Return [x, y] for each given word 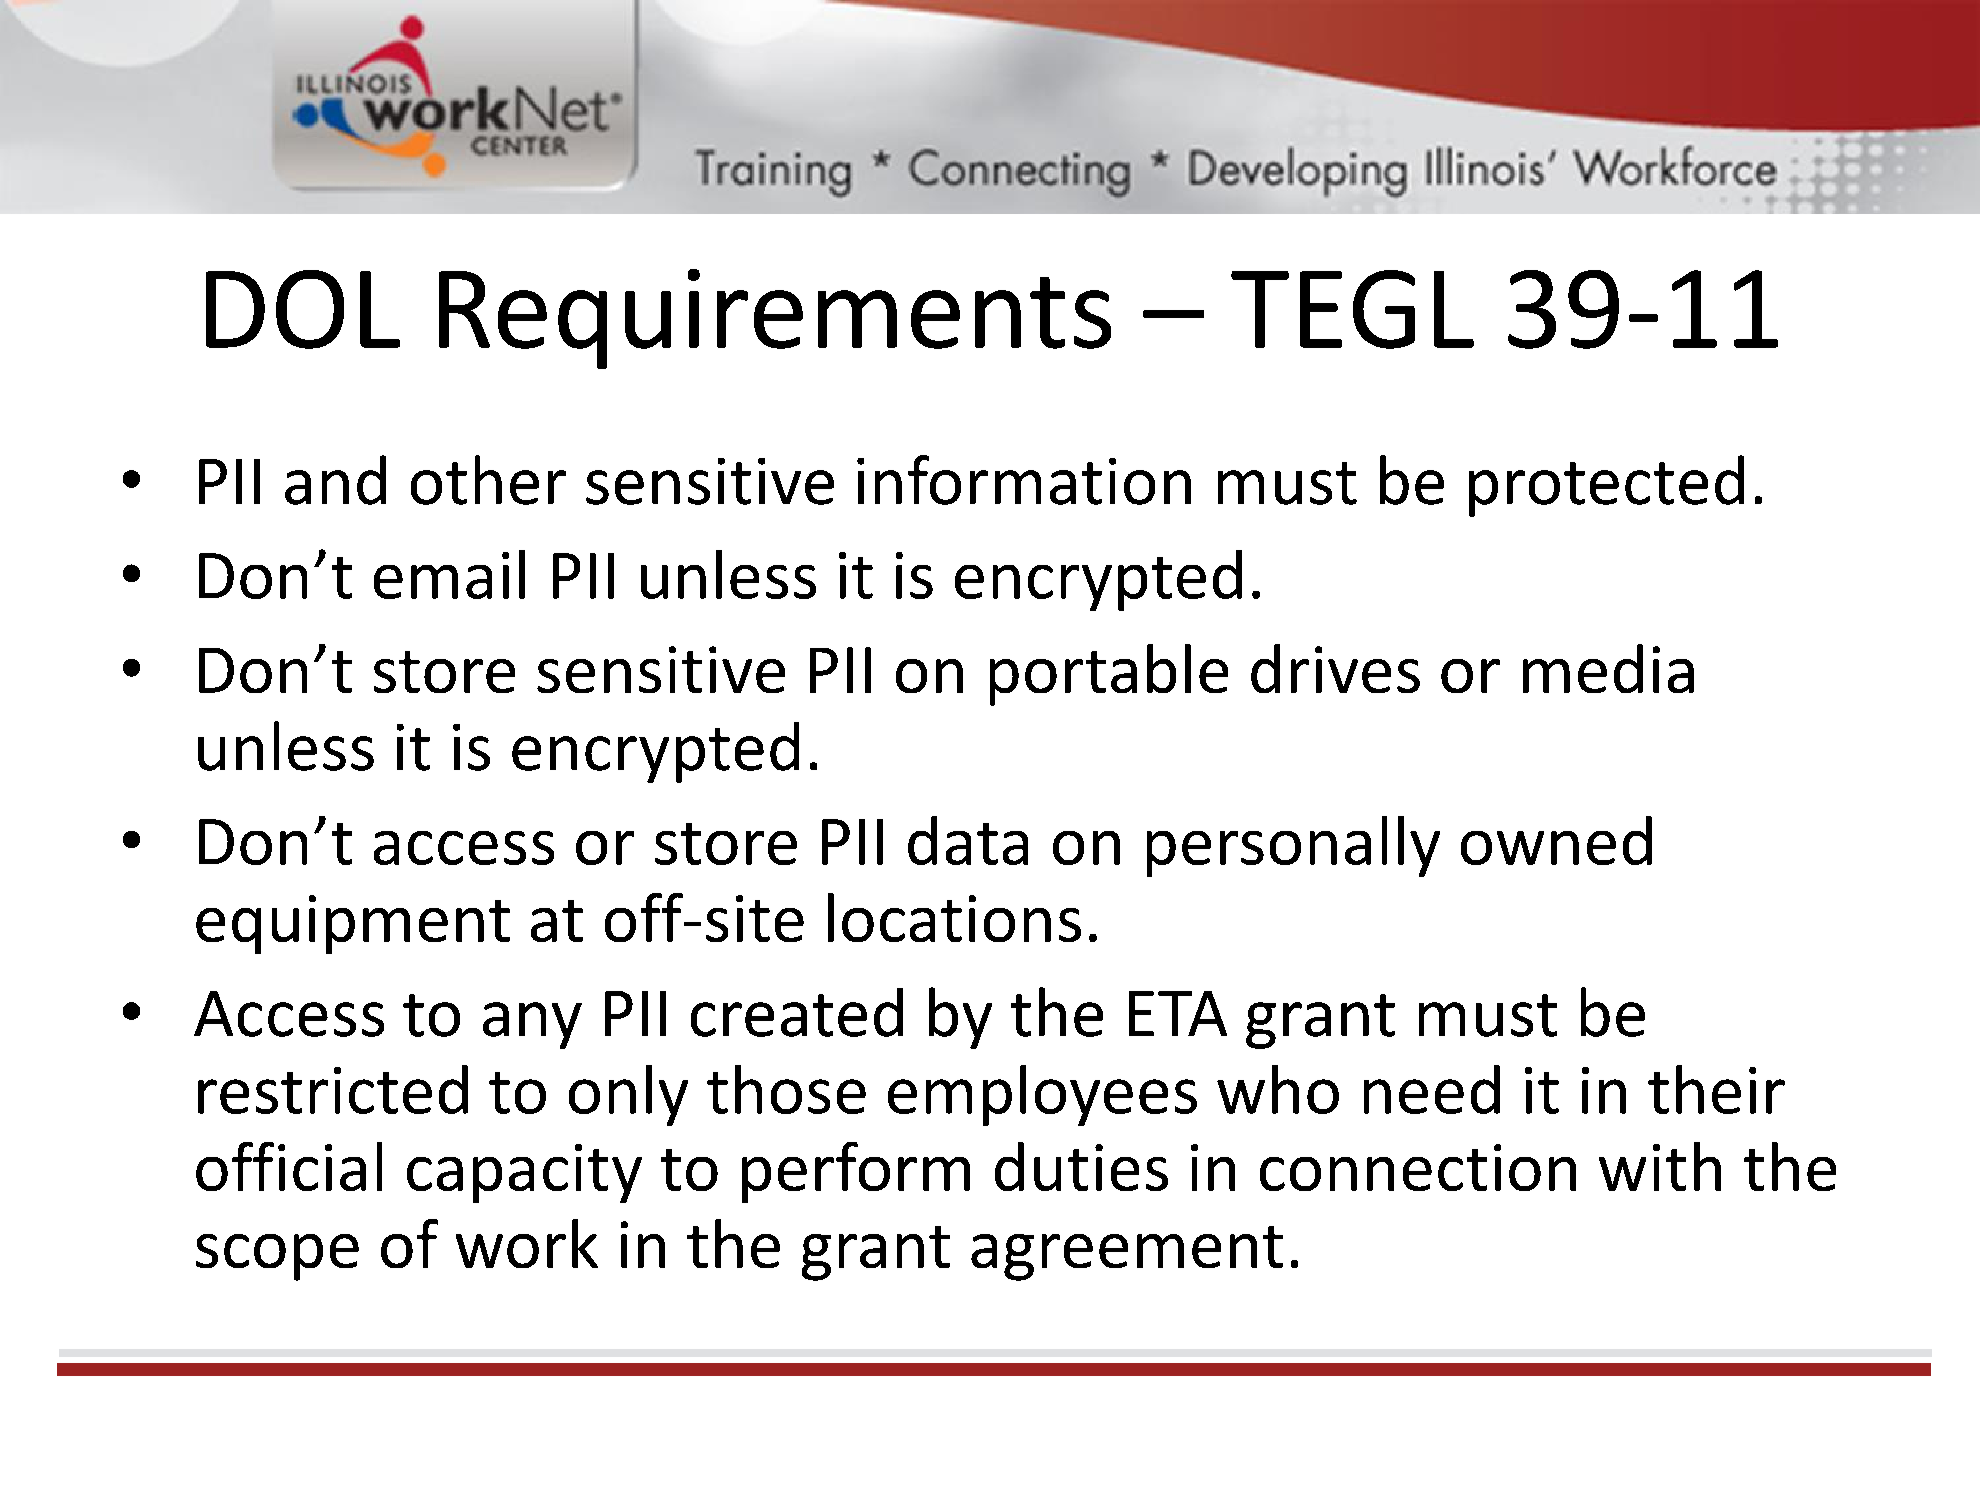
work [527, 1243]
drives [1335, 668]
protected [1606, 486]
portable [1109, 675]
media [1608, 668]
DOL [303, 309]
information [1024, 480]
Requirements [775, 319]
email [449, 574]
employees [1042, 1095]
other [488, 480]
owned [1556, 840]
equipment [353, 924]
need [1432, 1089]
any [532, 1025]
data [968, 840]
